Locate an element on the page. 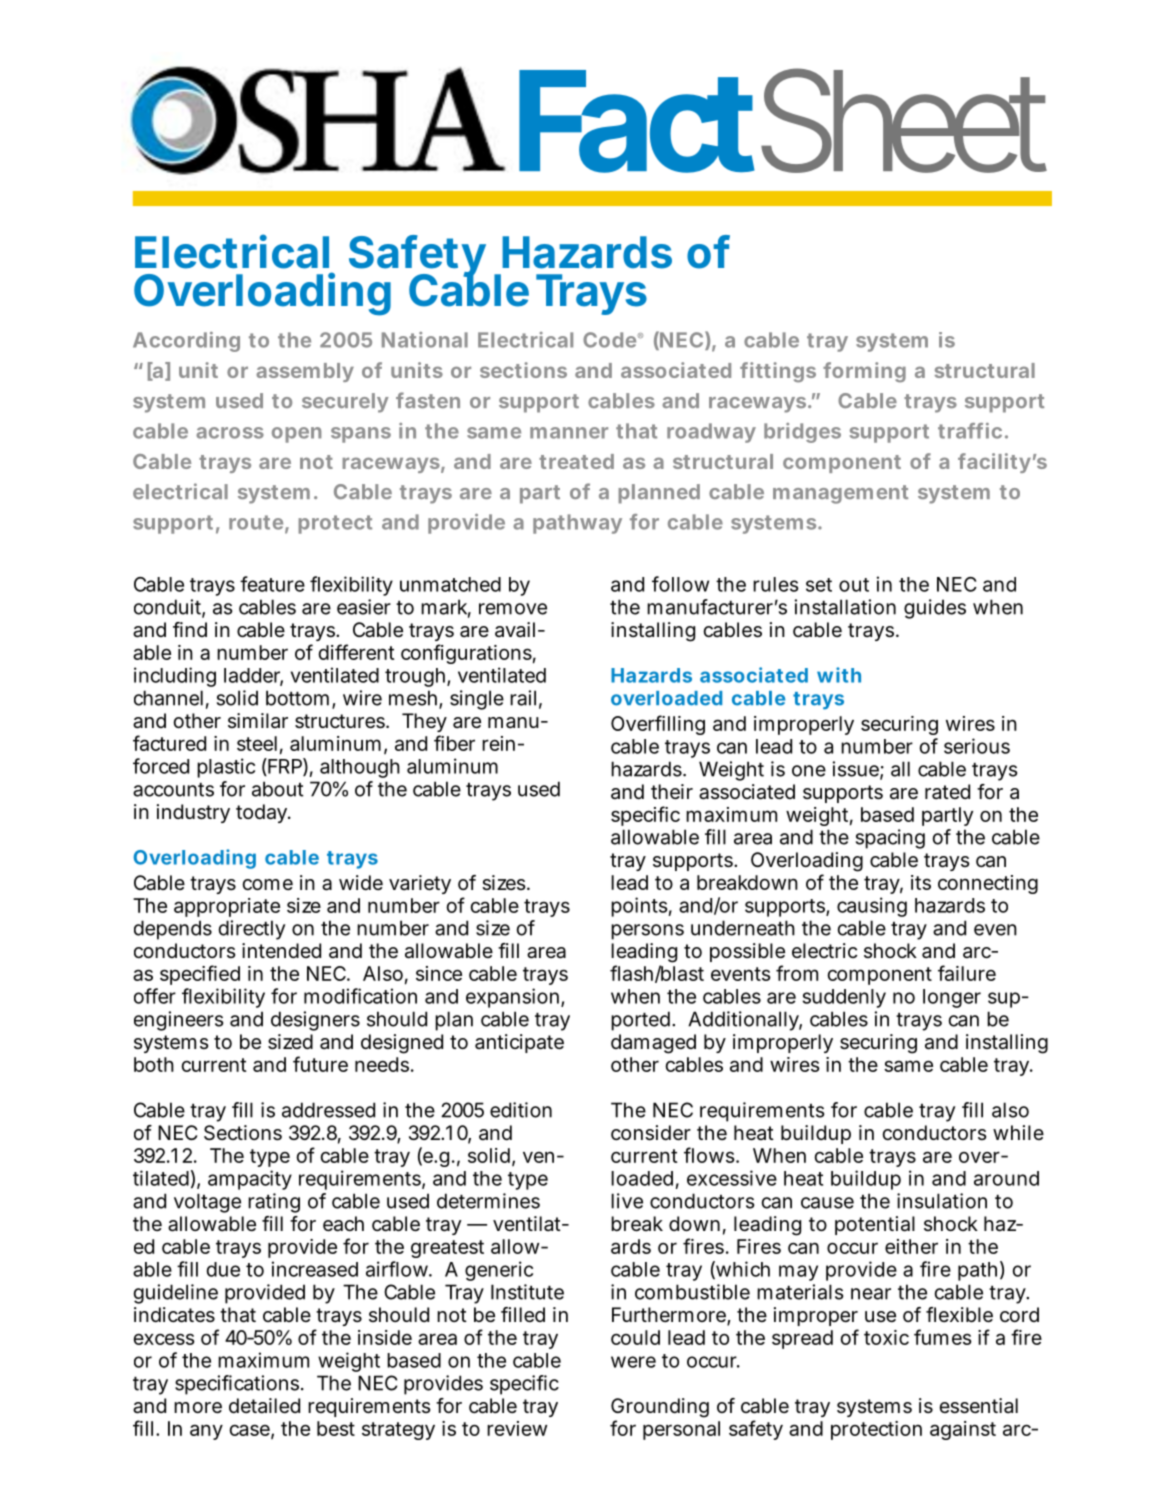 The width and height of the page is (1160, 1501). manner is located at coordinates (569, 433).
